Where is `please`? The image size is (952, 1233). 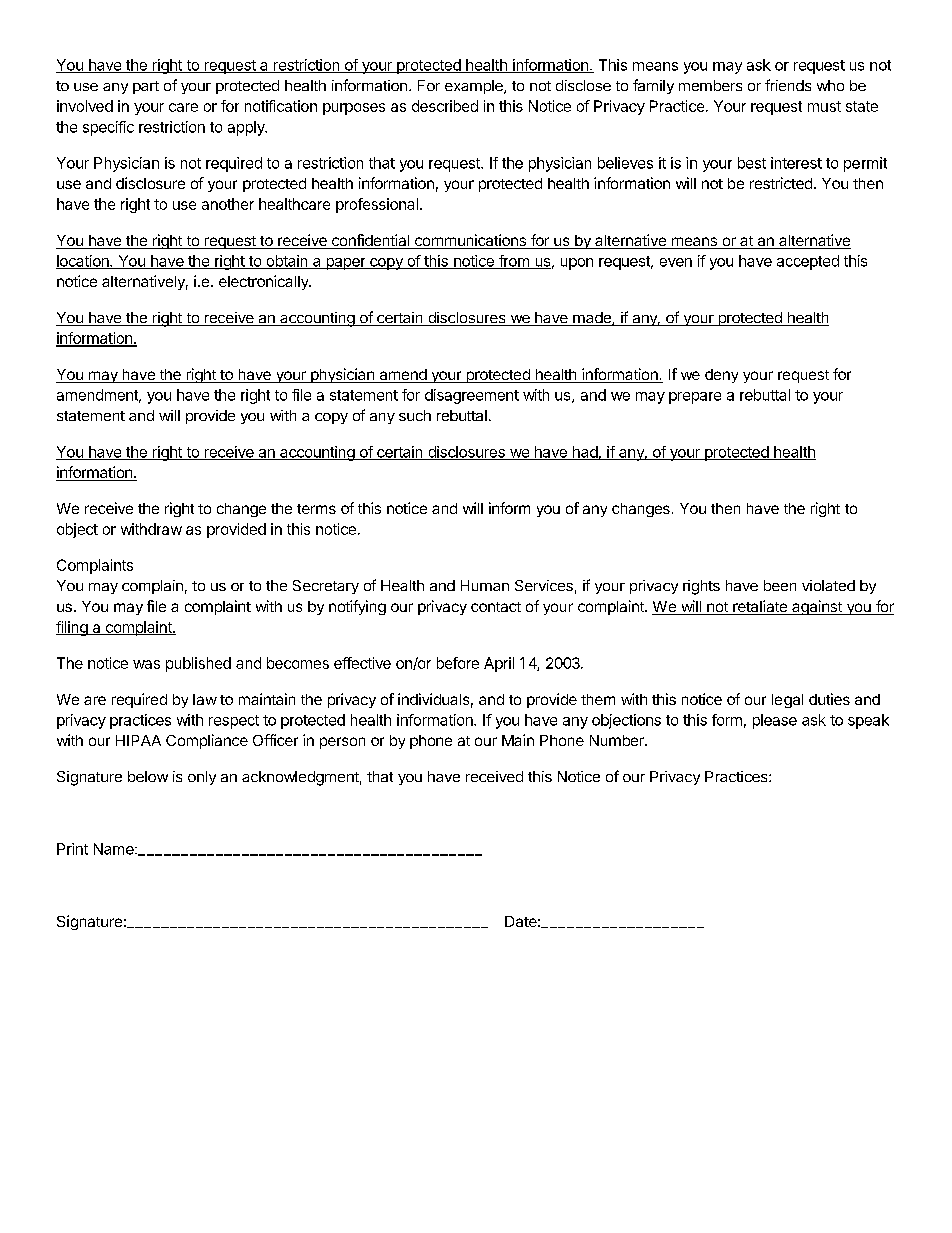
please is located at coordinates (775, 721).
